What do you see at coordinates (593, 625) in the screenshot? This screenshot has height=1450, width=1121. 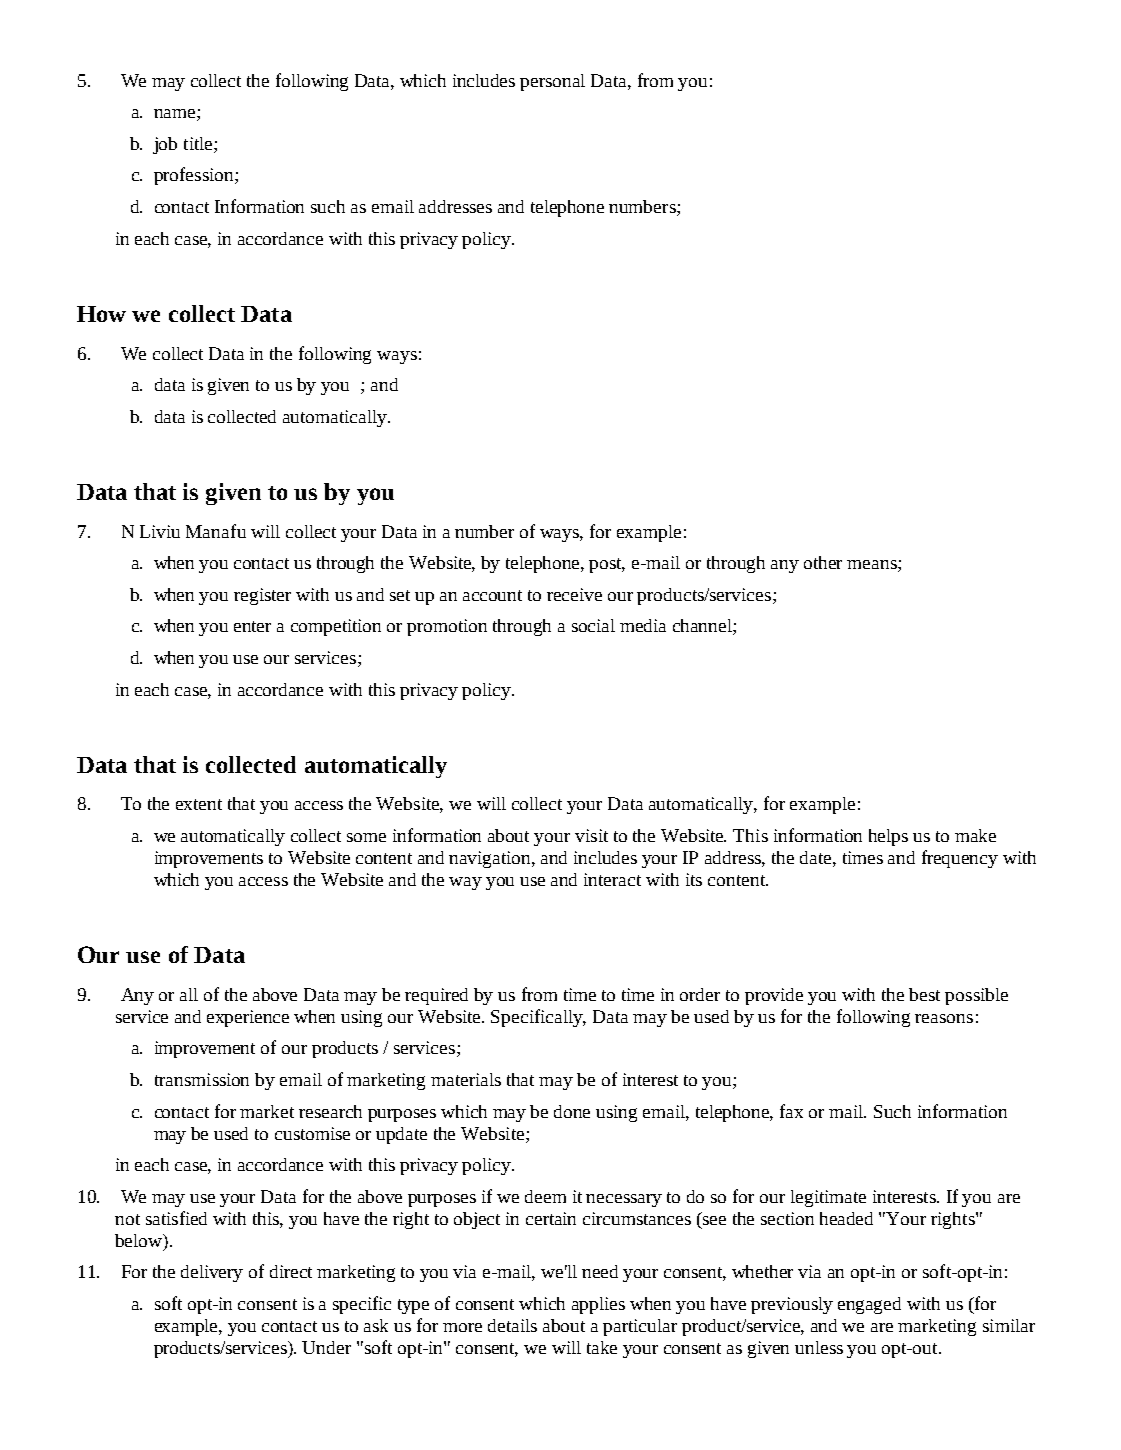 I see `social` at bounding box center [593, 625].
